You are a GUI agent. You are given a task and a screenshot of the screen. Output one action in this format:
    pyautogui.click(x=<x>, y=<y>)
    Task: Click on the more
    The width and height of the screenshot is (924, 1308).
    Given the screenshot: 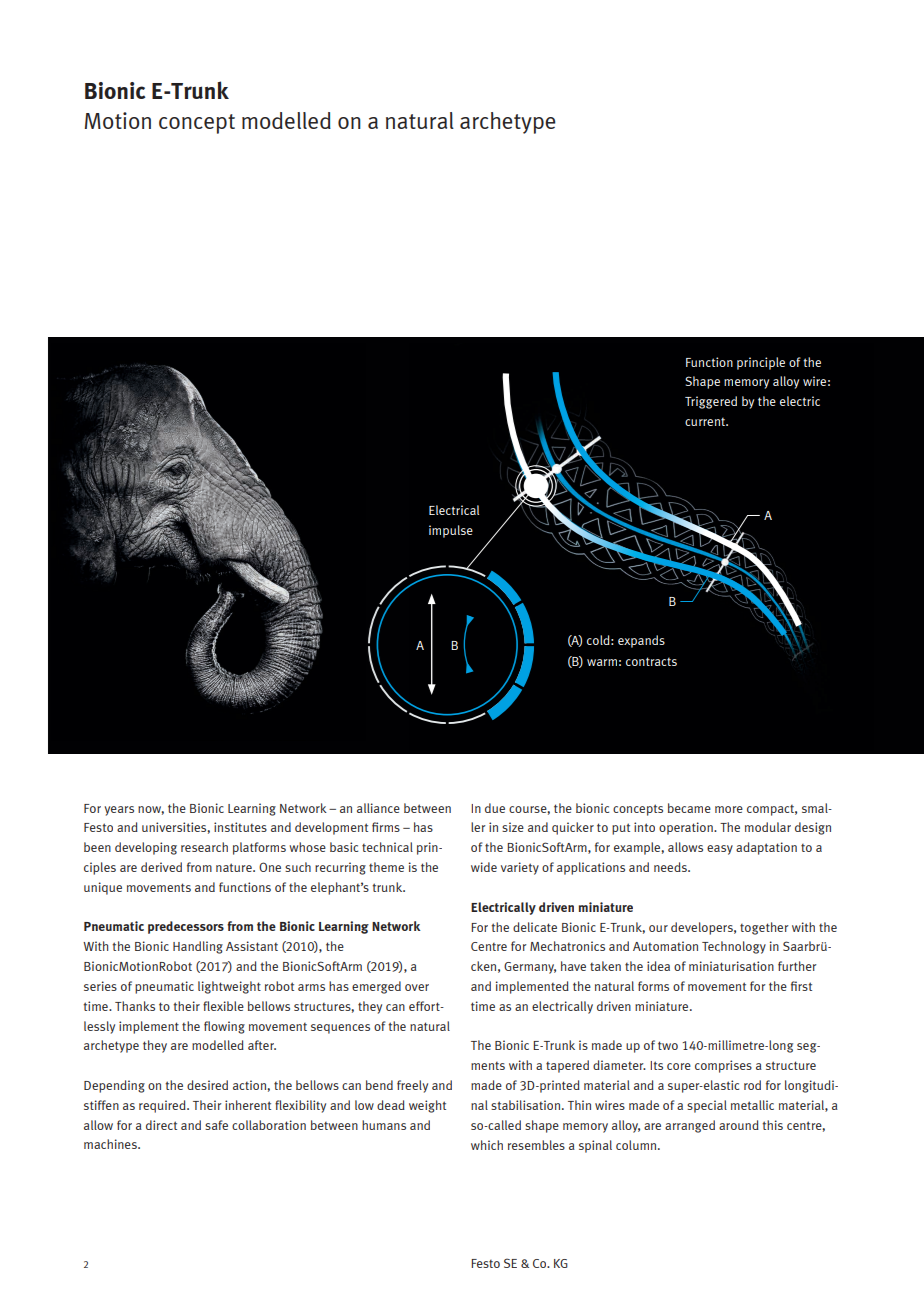 What is the action you would take?
    pyautogui.click(x=729, y=809)
